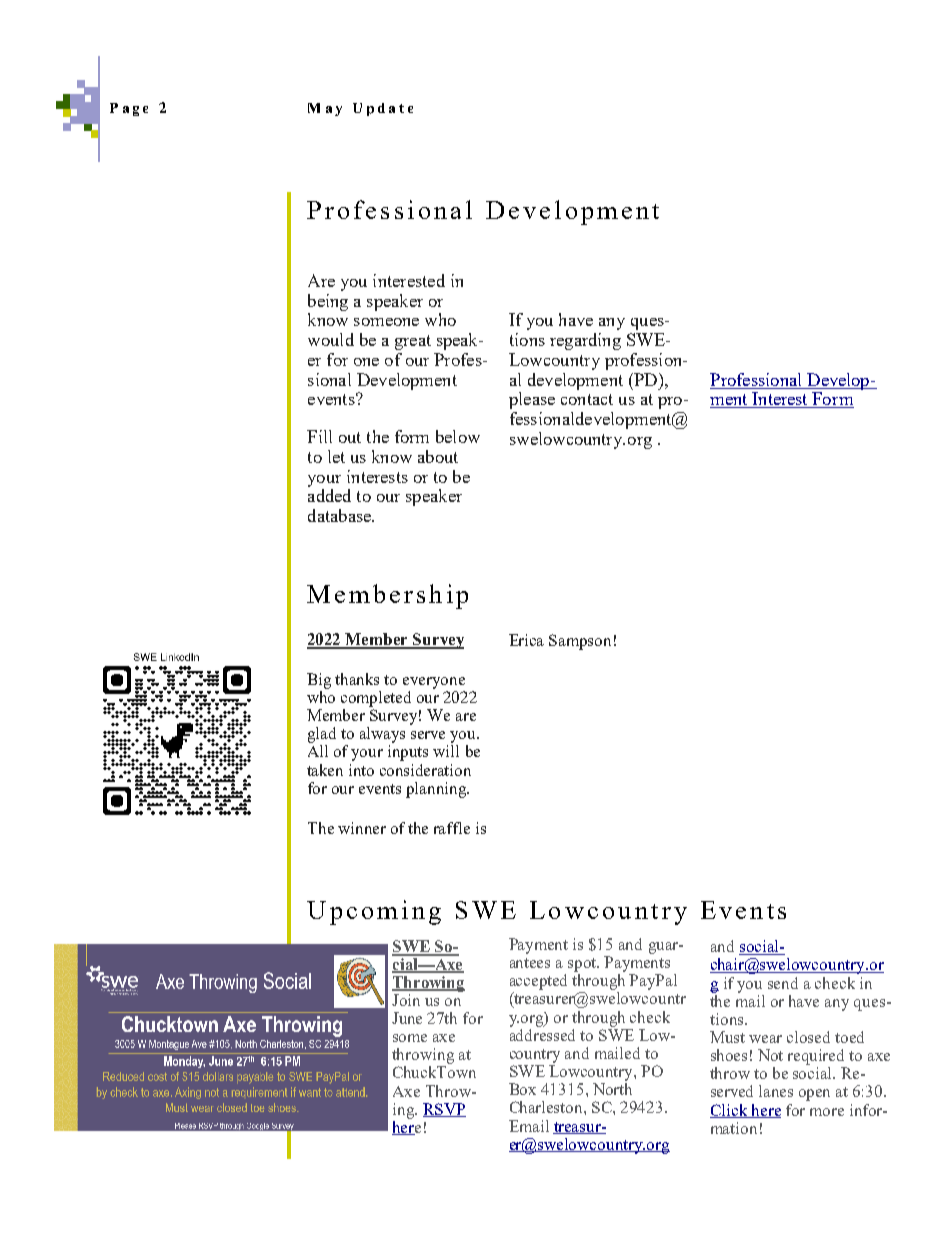  I want to click on completed, so click(376, 699).
